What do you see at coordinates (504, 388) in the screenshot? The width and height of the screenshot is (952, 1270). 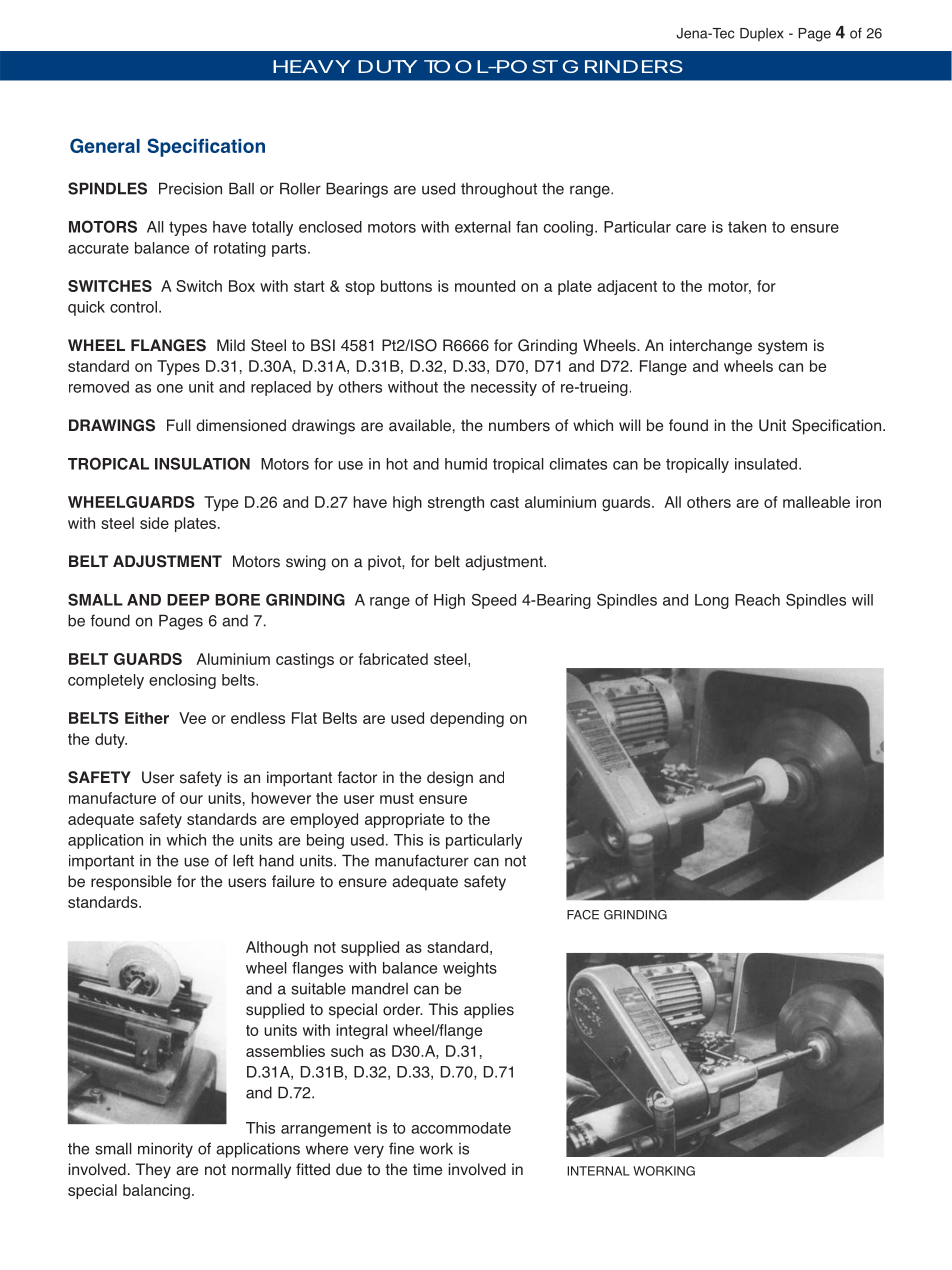 I see `necessity` at bounding box center [504, 388].
